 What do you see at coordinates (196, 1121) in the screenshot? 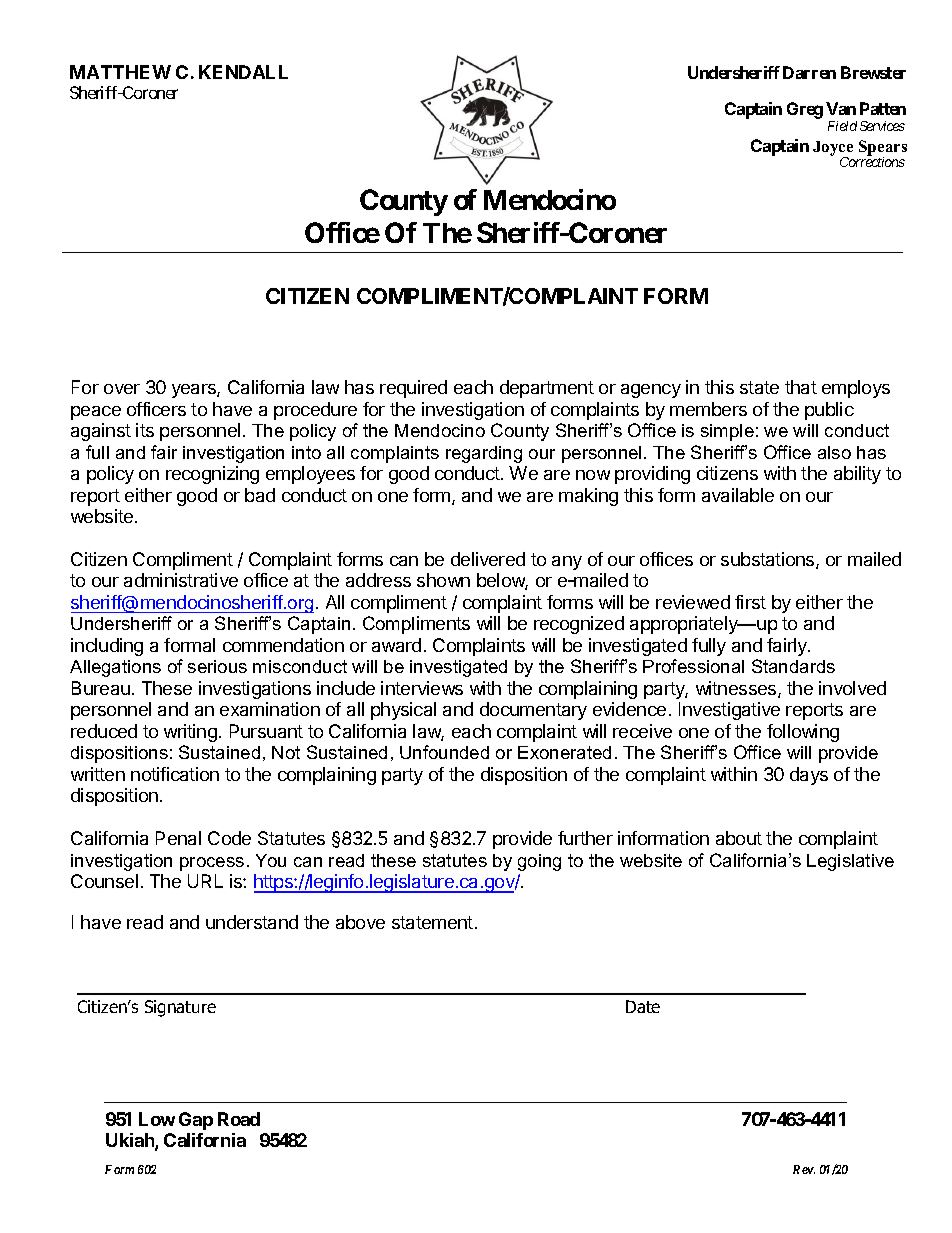
I see `Gap` at bounding box center [196, 1121].
